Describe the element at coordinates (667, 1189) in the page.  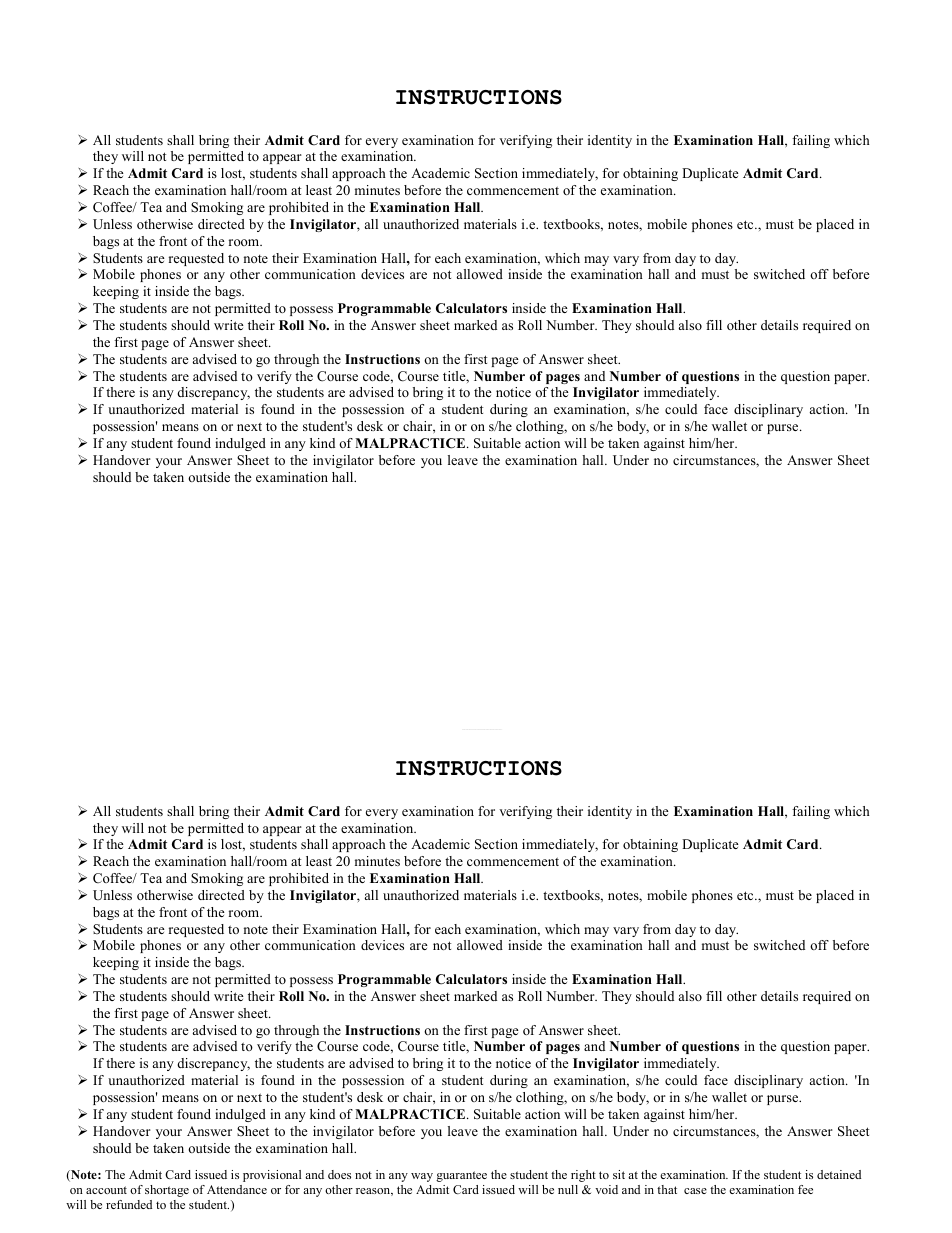
I see `that` at that location.
